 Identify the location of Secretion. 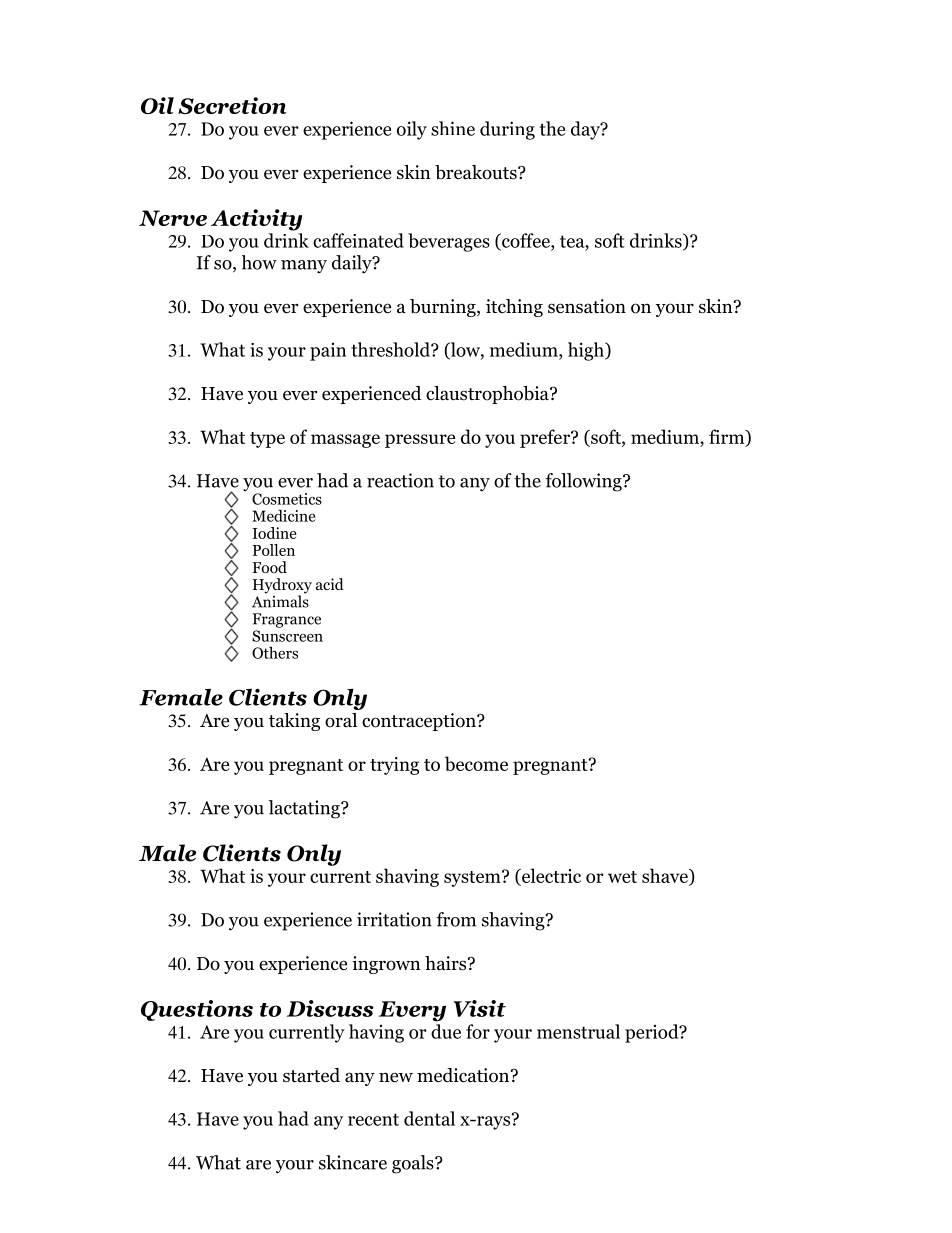
(232, 105).
